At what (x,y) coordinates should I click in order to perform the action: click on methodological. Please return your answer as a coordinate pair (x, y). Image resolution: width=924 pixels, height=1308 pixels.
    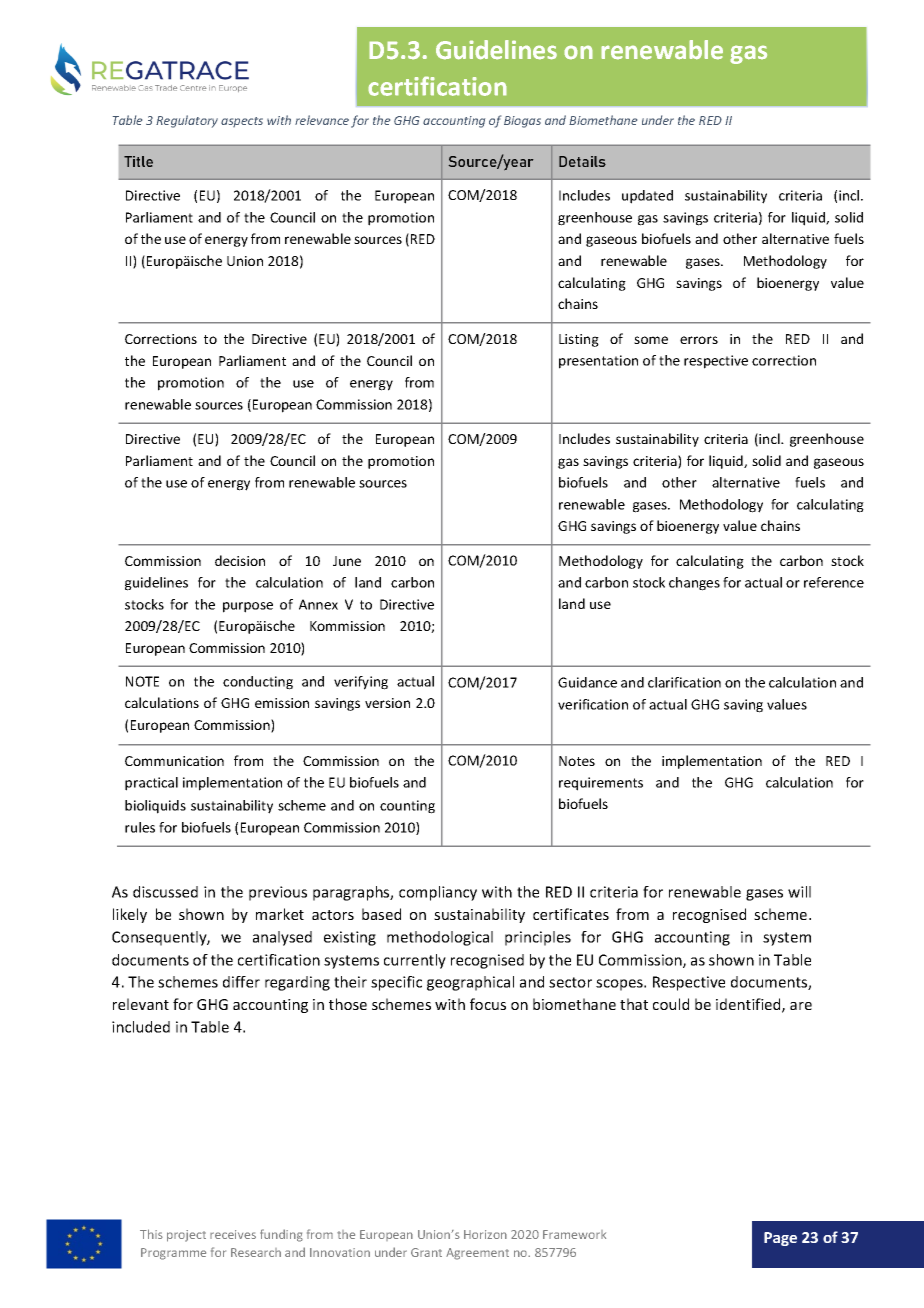
    Looking at the image, I should click on (440, 938).
